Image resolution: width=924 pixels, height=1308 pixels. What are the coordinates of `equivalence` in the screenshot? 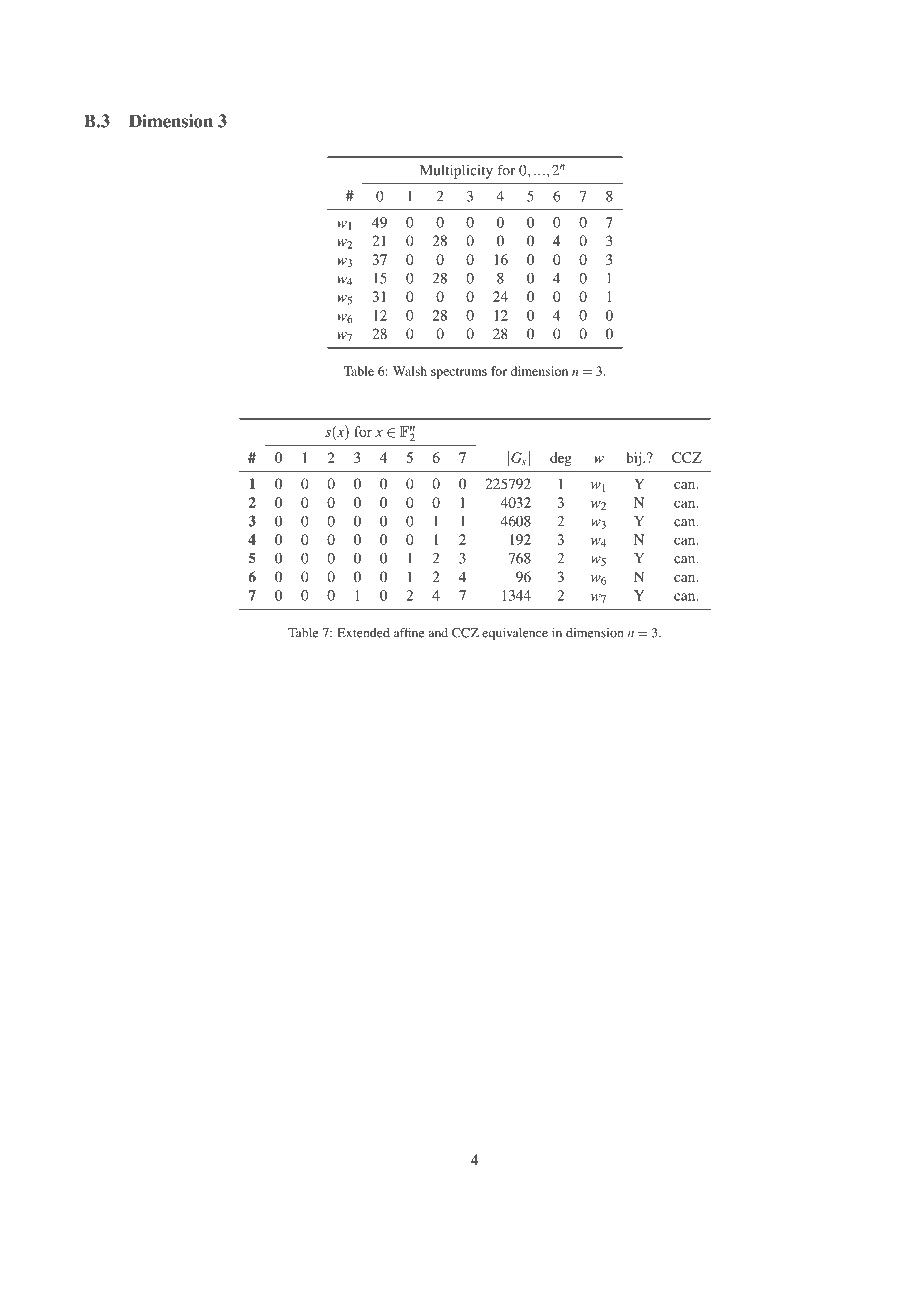 It's located at (515, 634).
